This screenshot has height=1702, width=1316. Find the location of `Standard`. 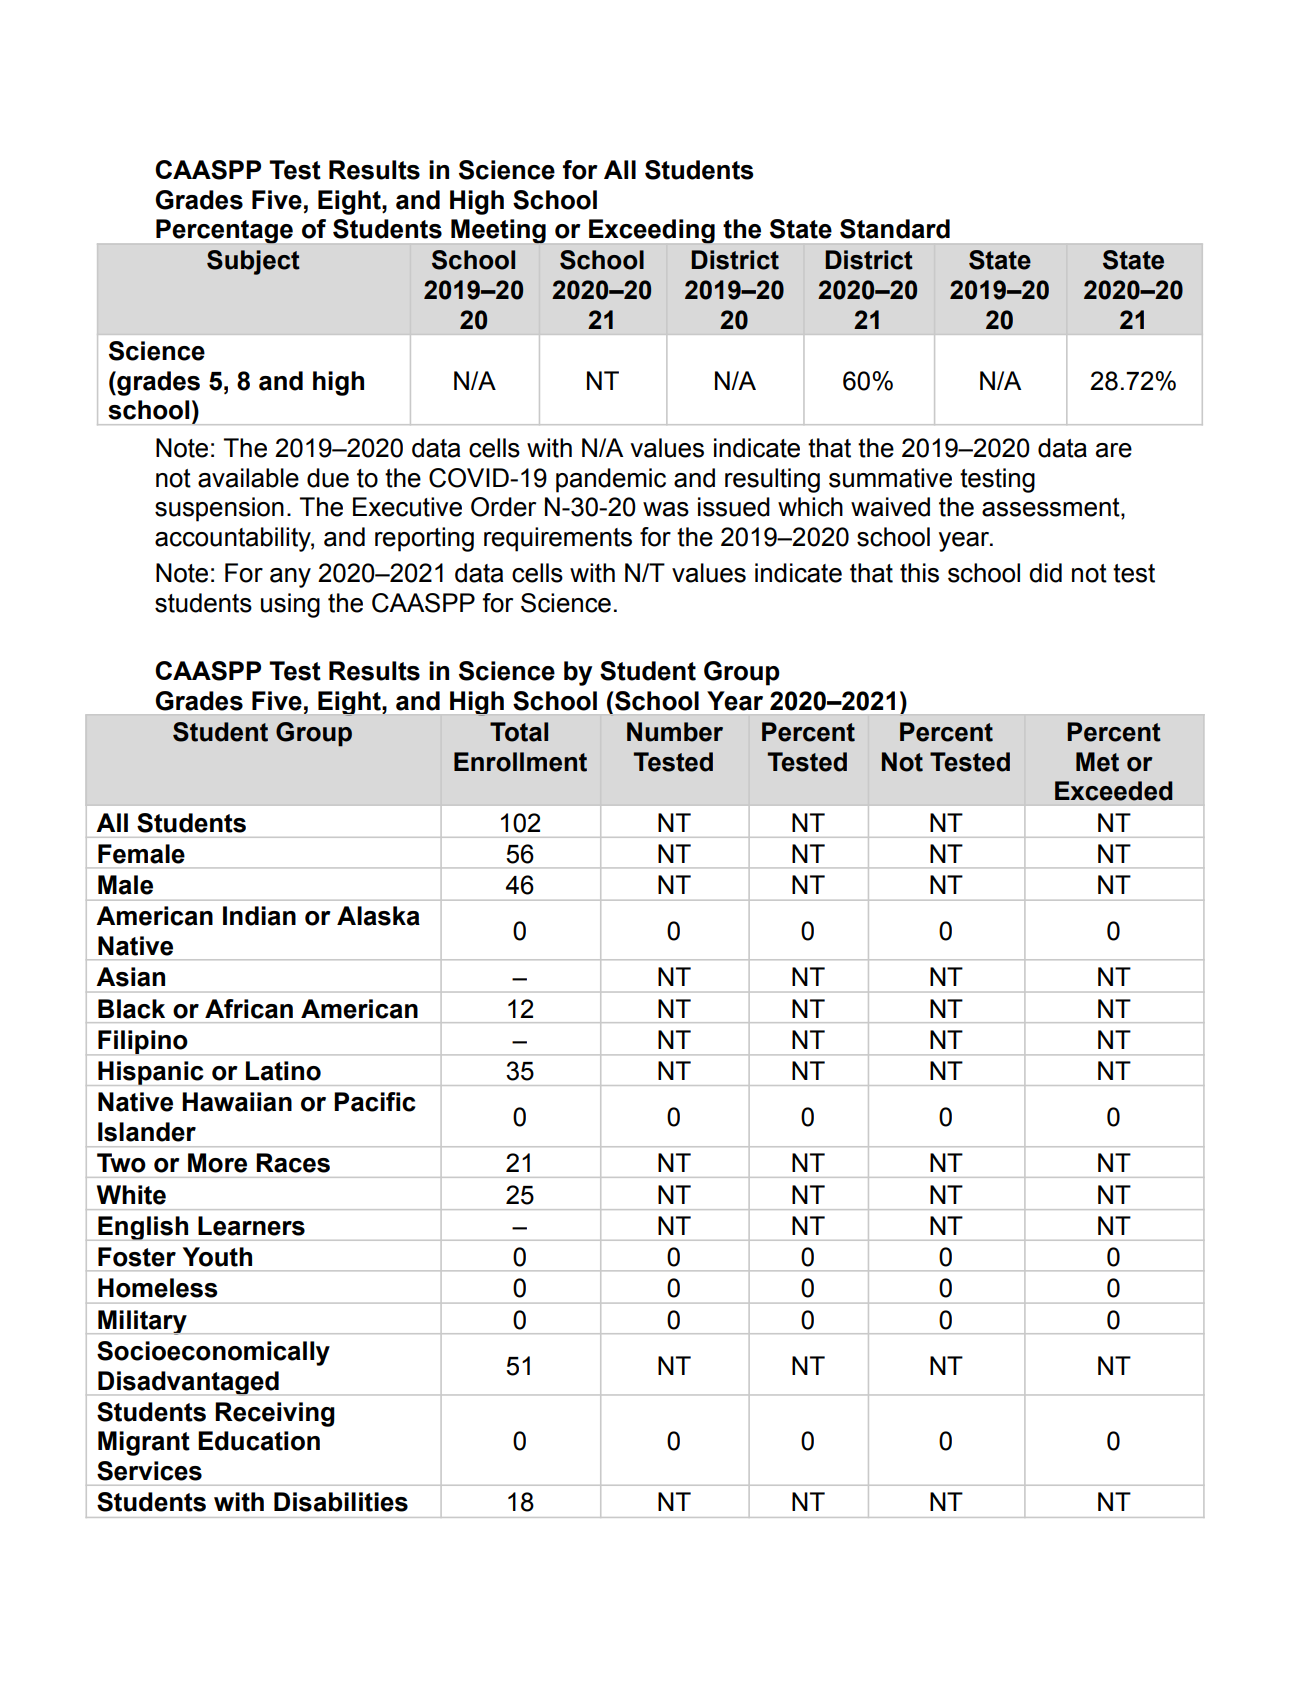

Standard is located at coordinates (895, 229).
